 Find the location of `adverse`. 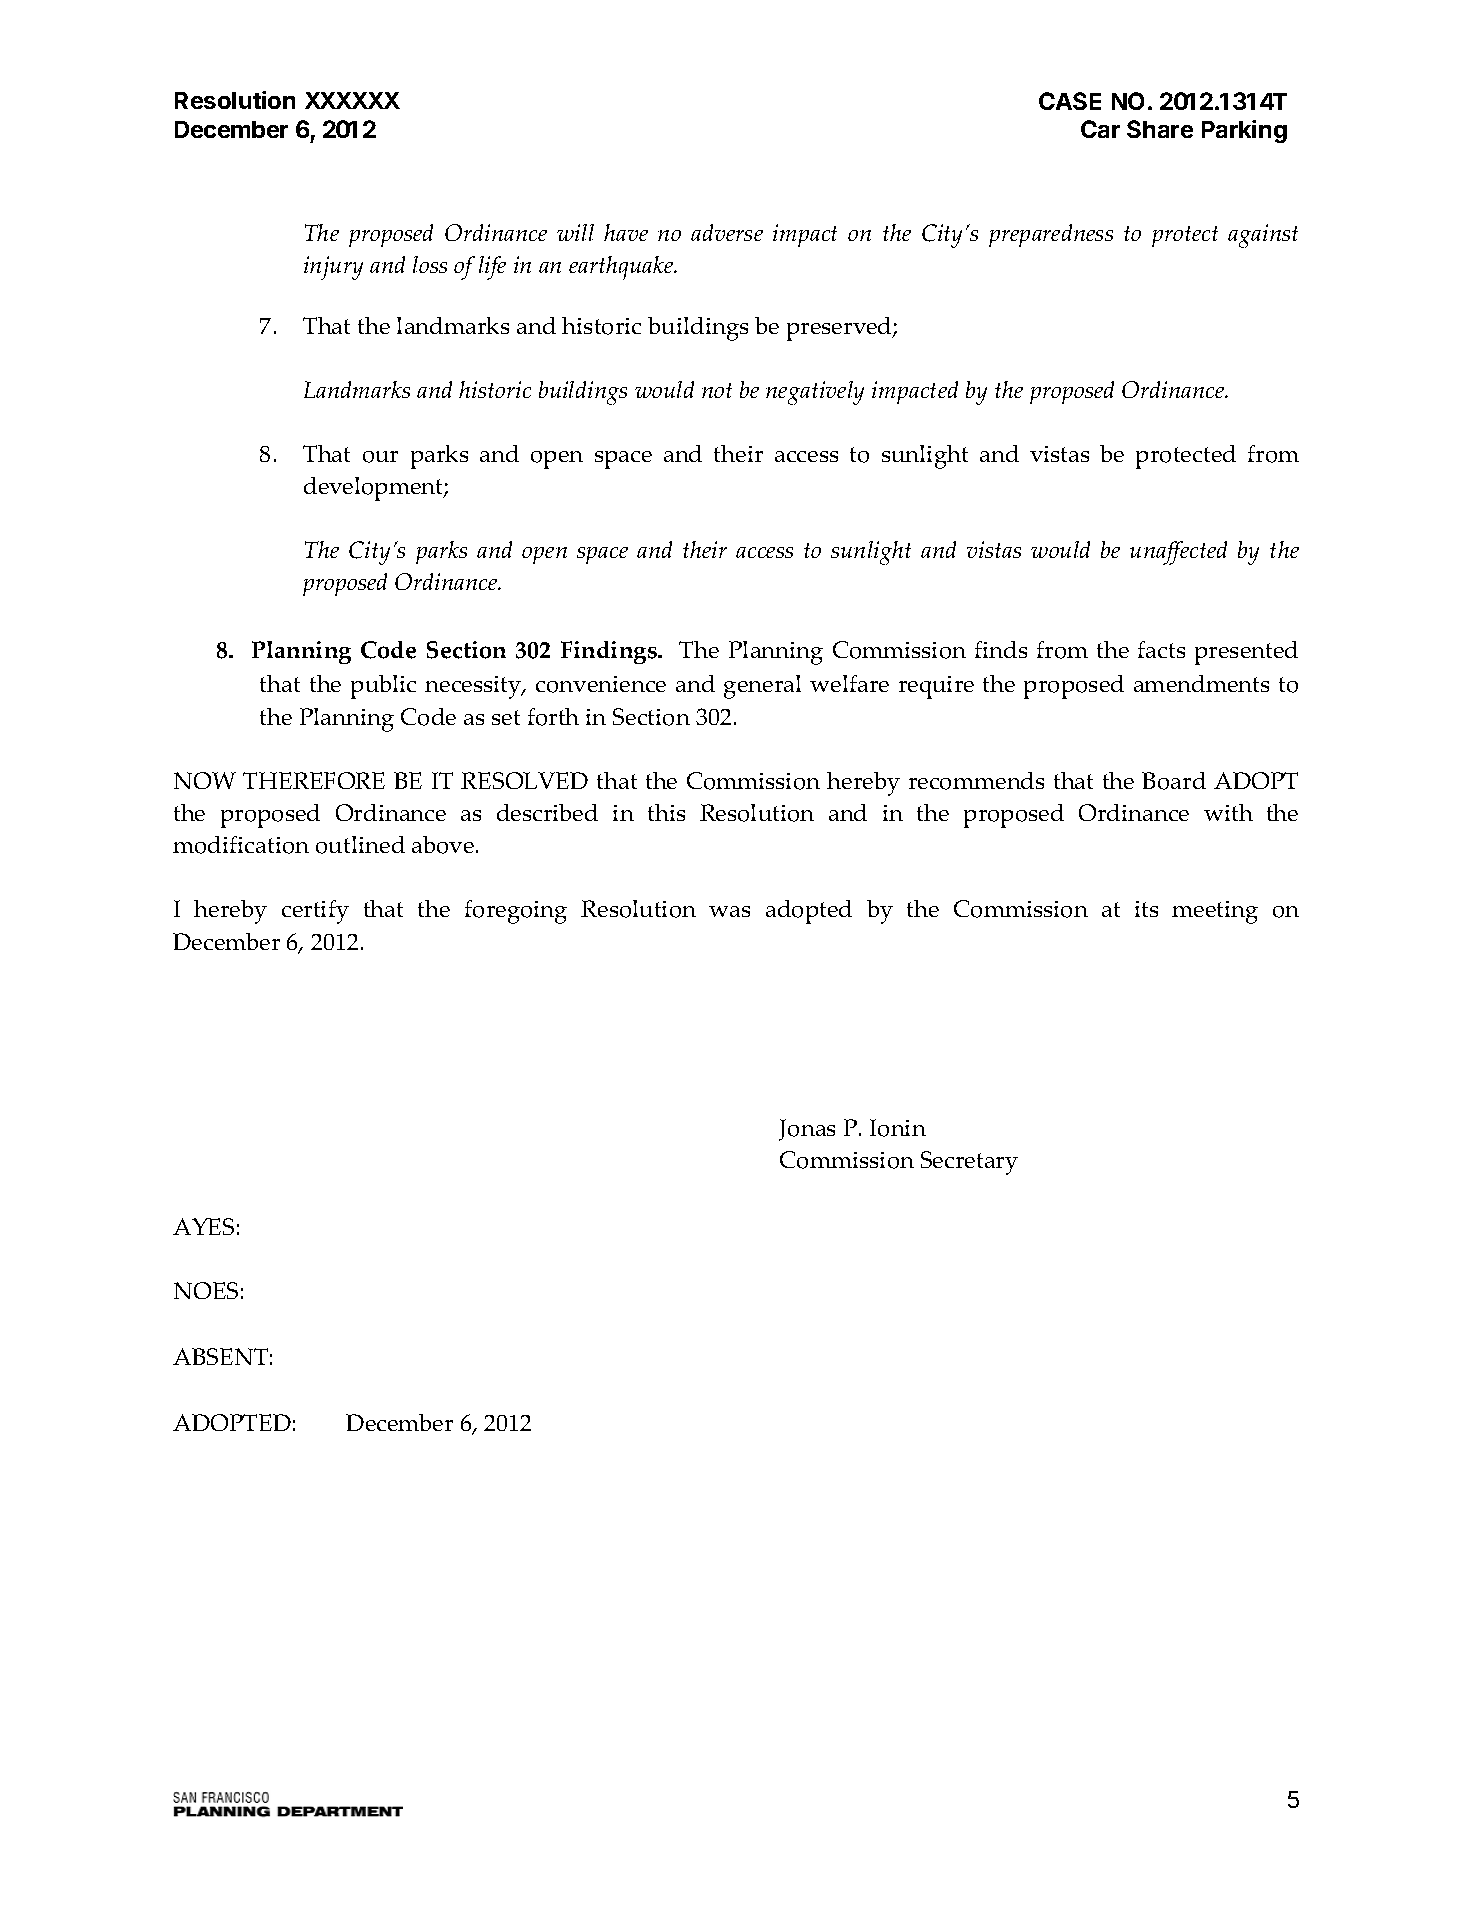

adverse is located at coordinates (727, 232).
